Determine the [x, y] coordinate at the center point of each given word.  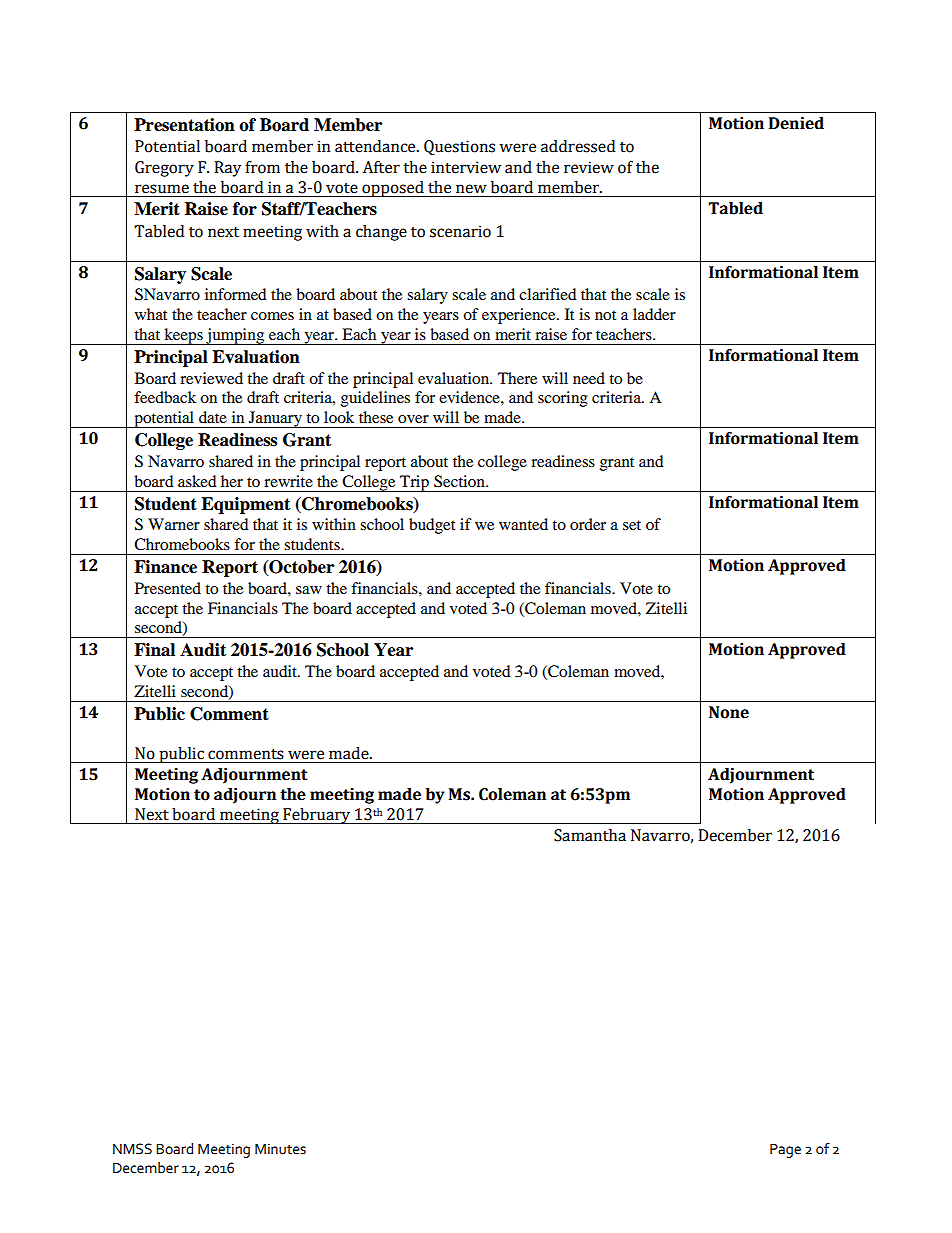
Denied [796, 123]
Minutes [280, 1149]
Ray [227, 169]
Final [154, 650]
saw [309, 590]
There [517, 378]
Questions [459, 147]
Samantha [590, 835]
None [729, 712]
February [317, 816]
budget [432, 526]
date [213, 417]
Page [785, 1150]
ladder [654, 314]
